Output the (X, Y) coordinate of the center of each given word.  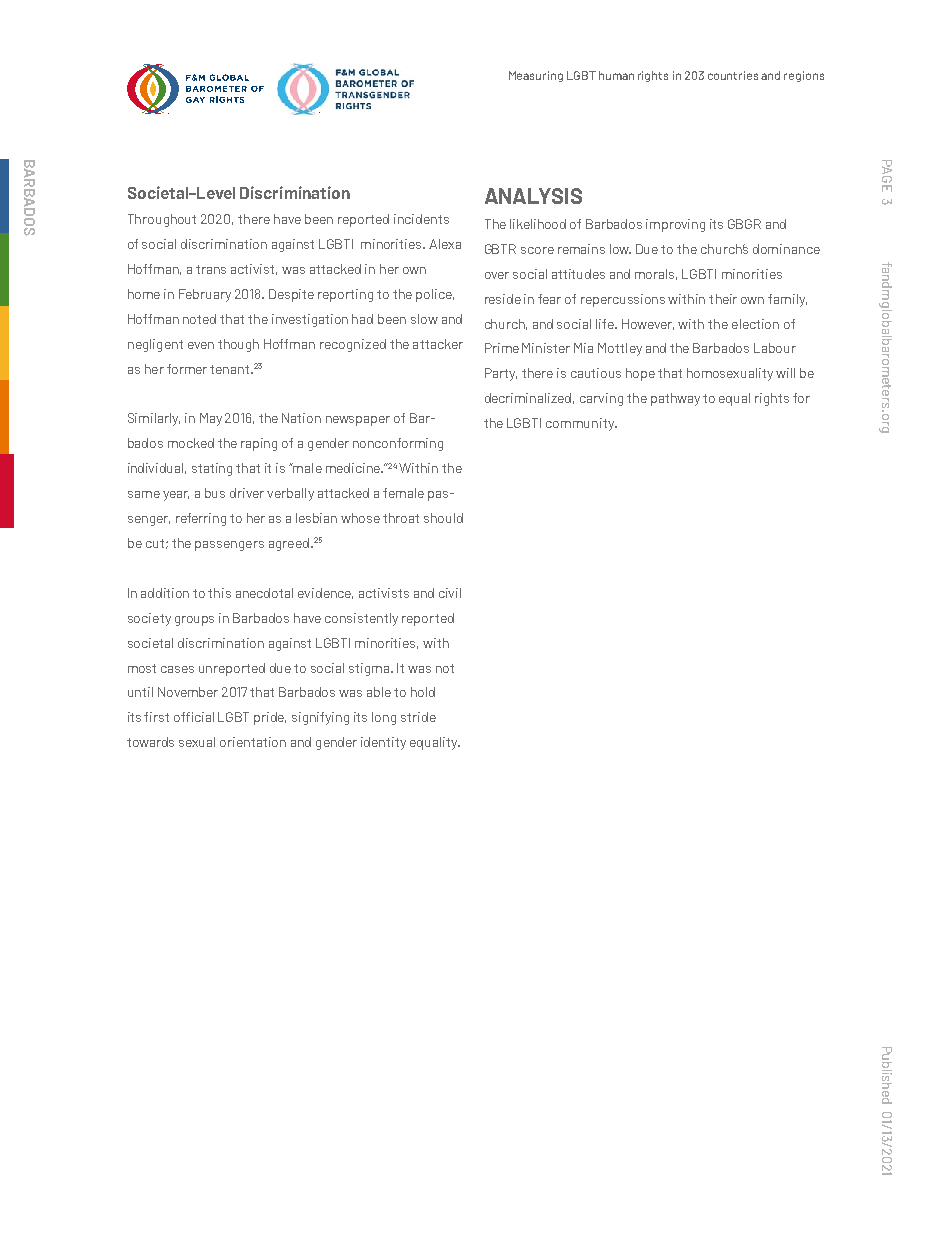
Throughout (162, 220)
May (211, 419)
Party (501, 374)
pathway (675, 399)
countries (733, 75)
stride (418, 717)
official (194, 717)
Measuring (536, 76)
